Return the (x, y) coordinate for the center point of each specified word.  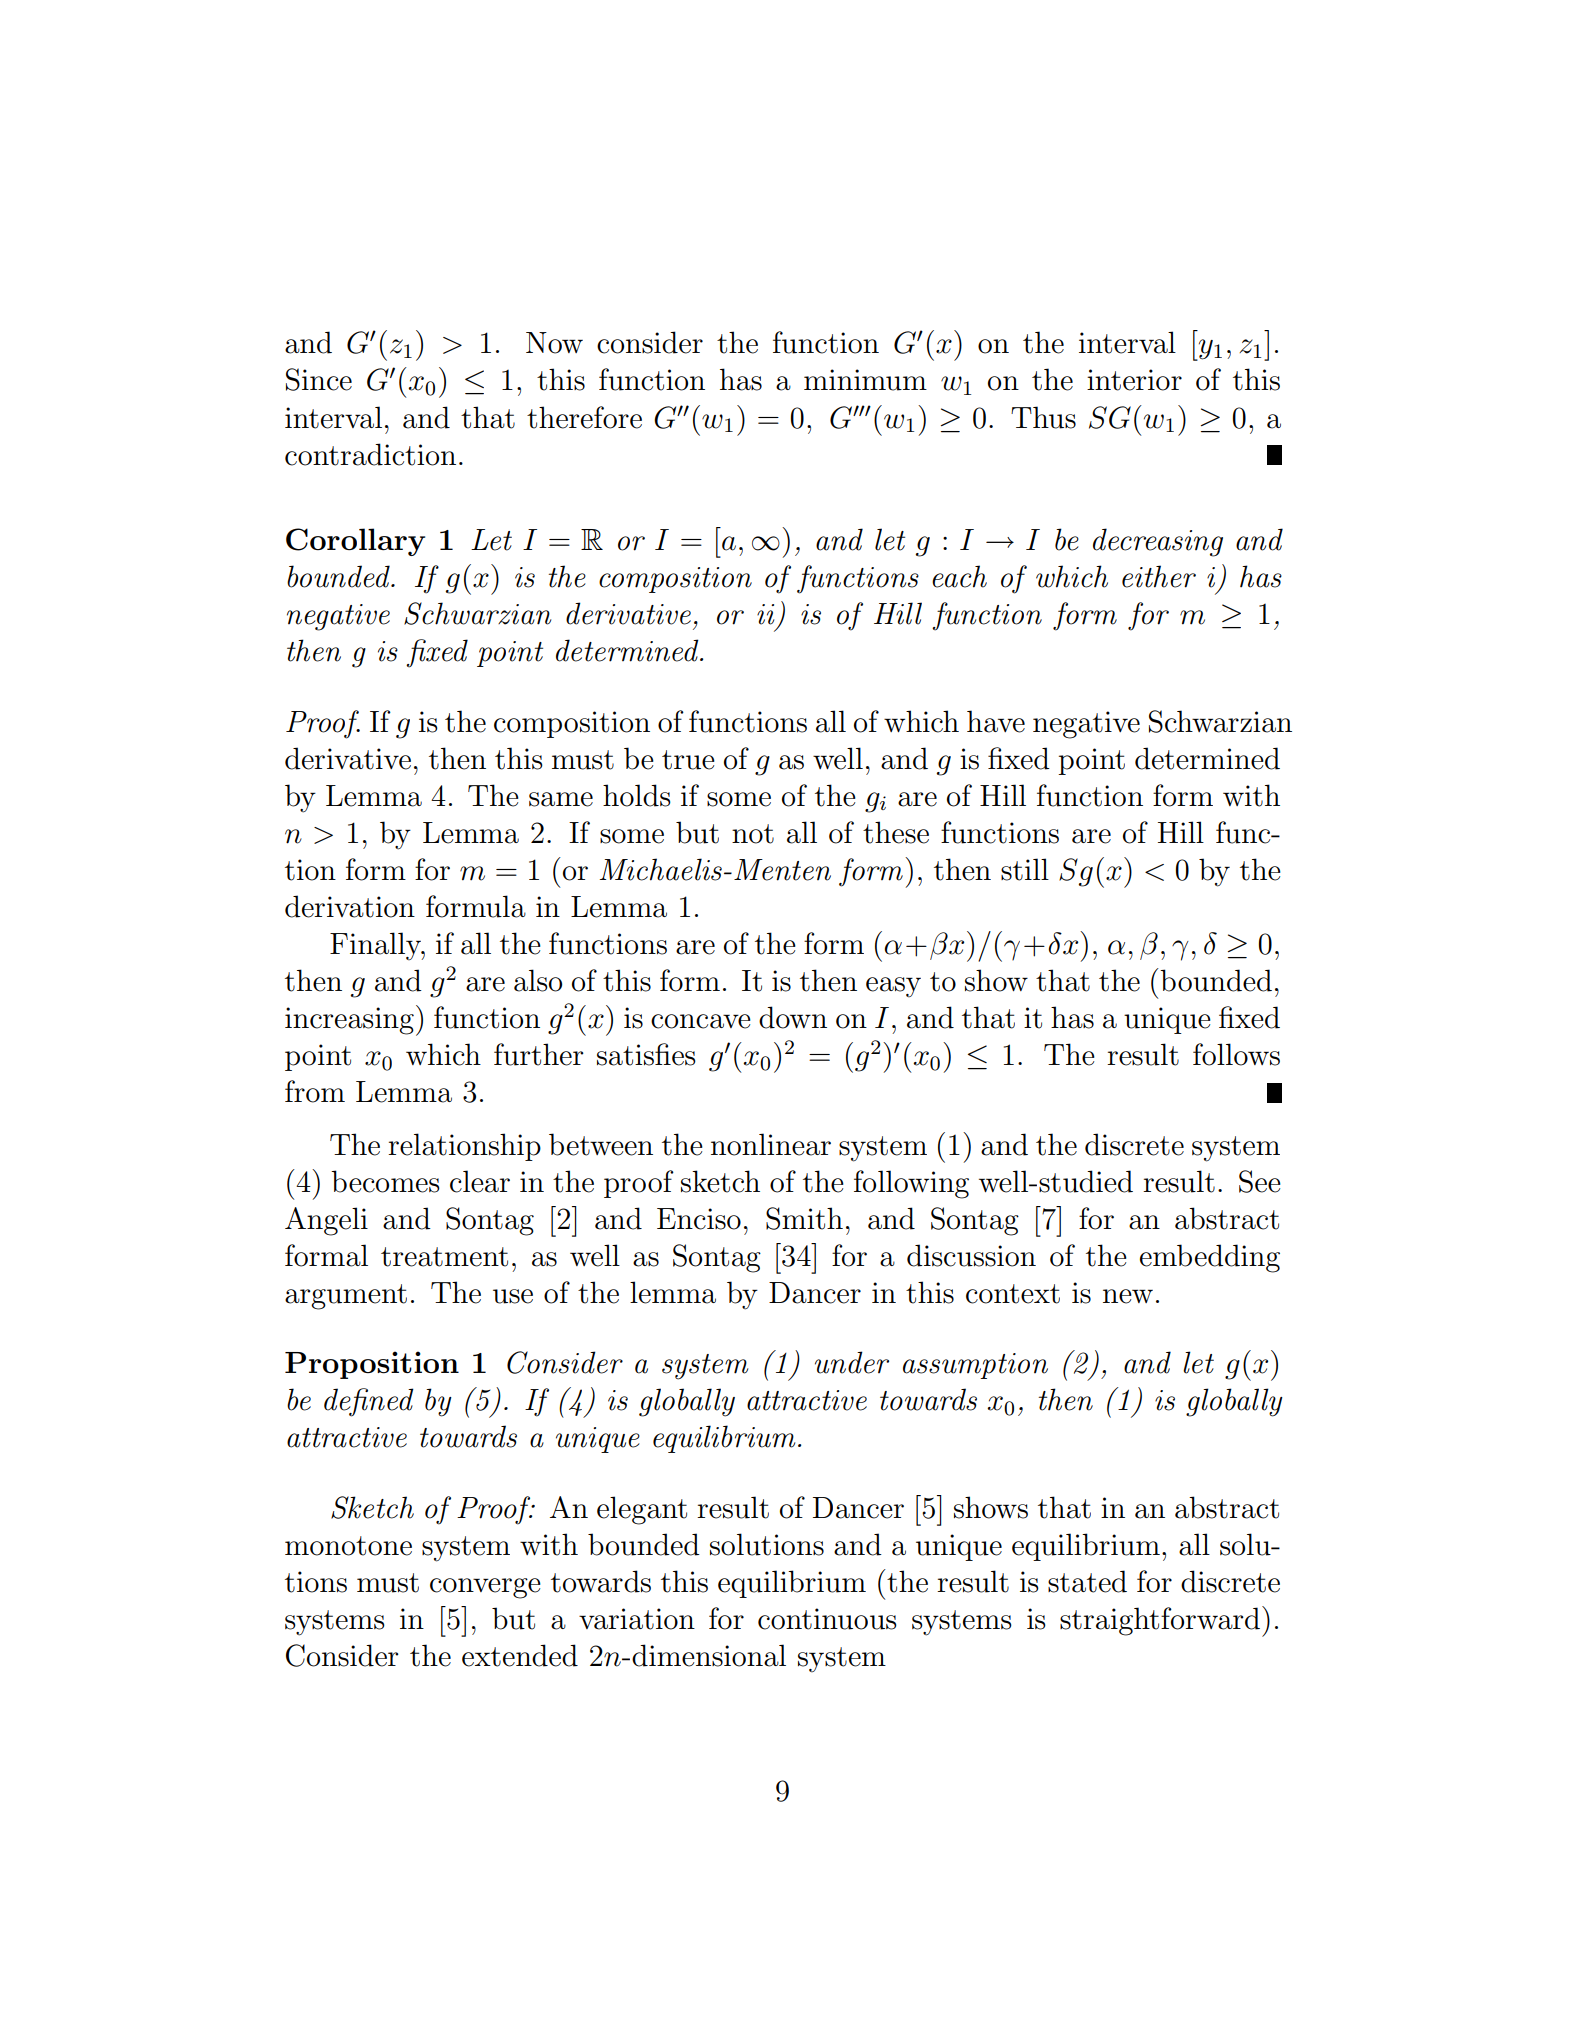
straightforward (1161, 1621)
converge (485, 1588)
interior (1134, 380)
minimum (865, 380)
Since (319, 379)
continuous (827, 1619)
